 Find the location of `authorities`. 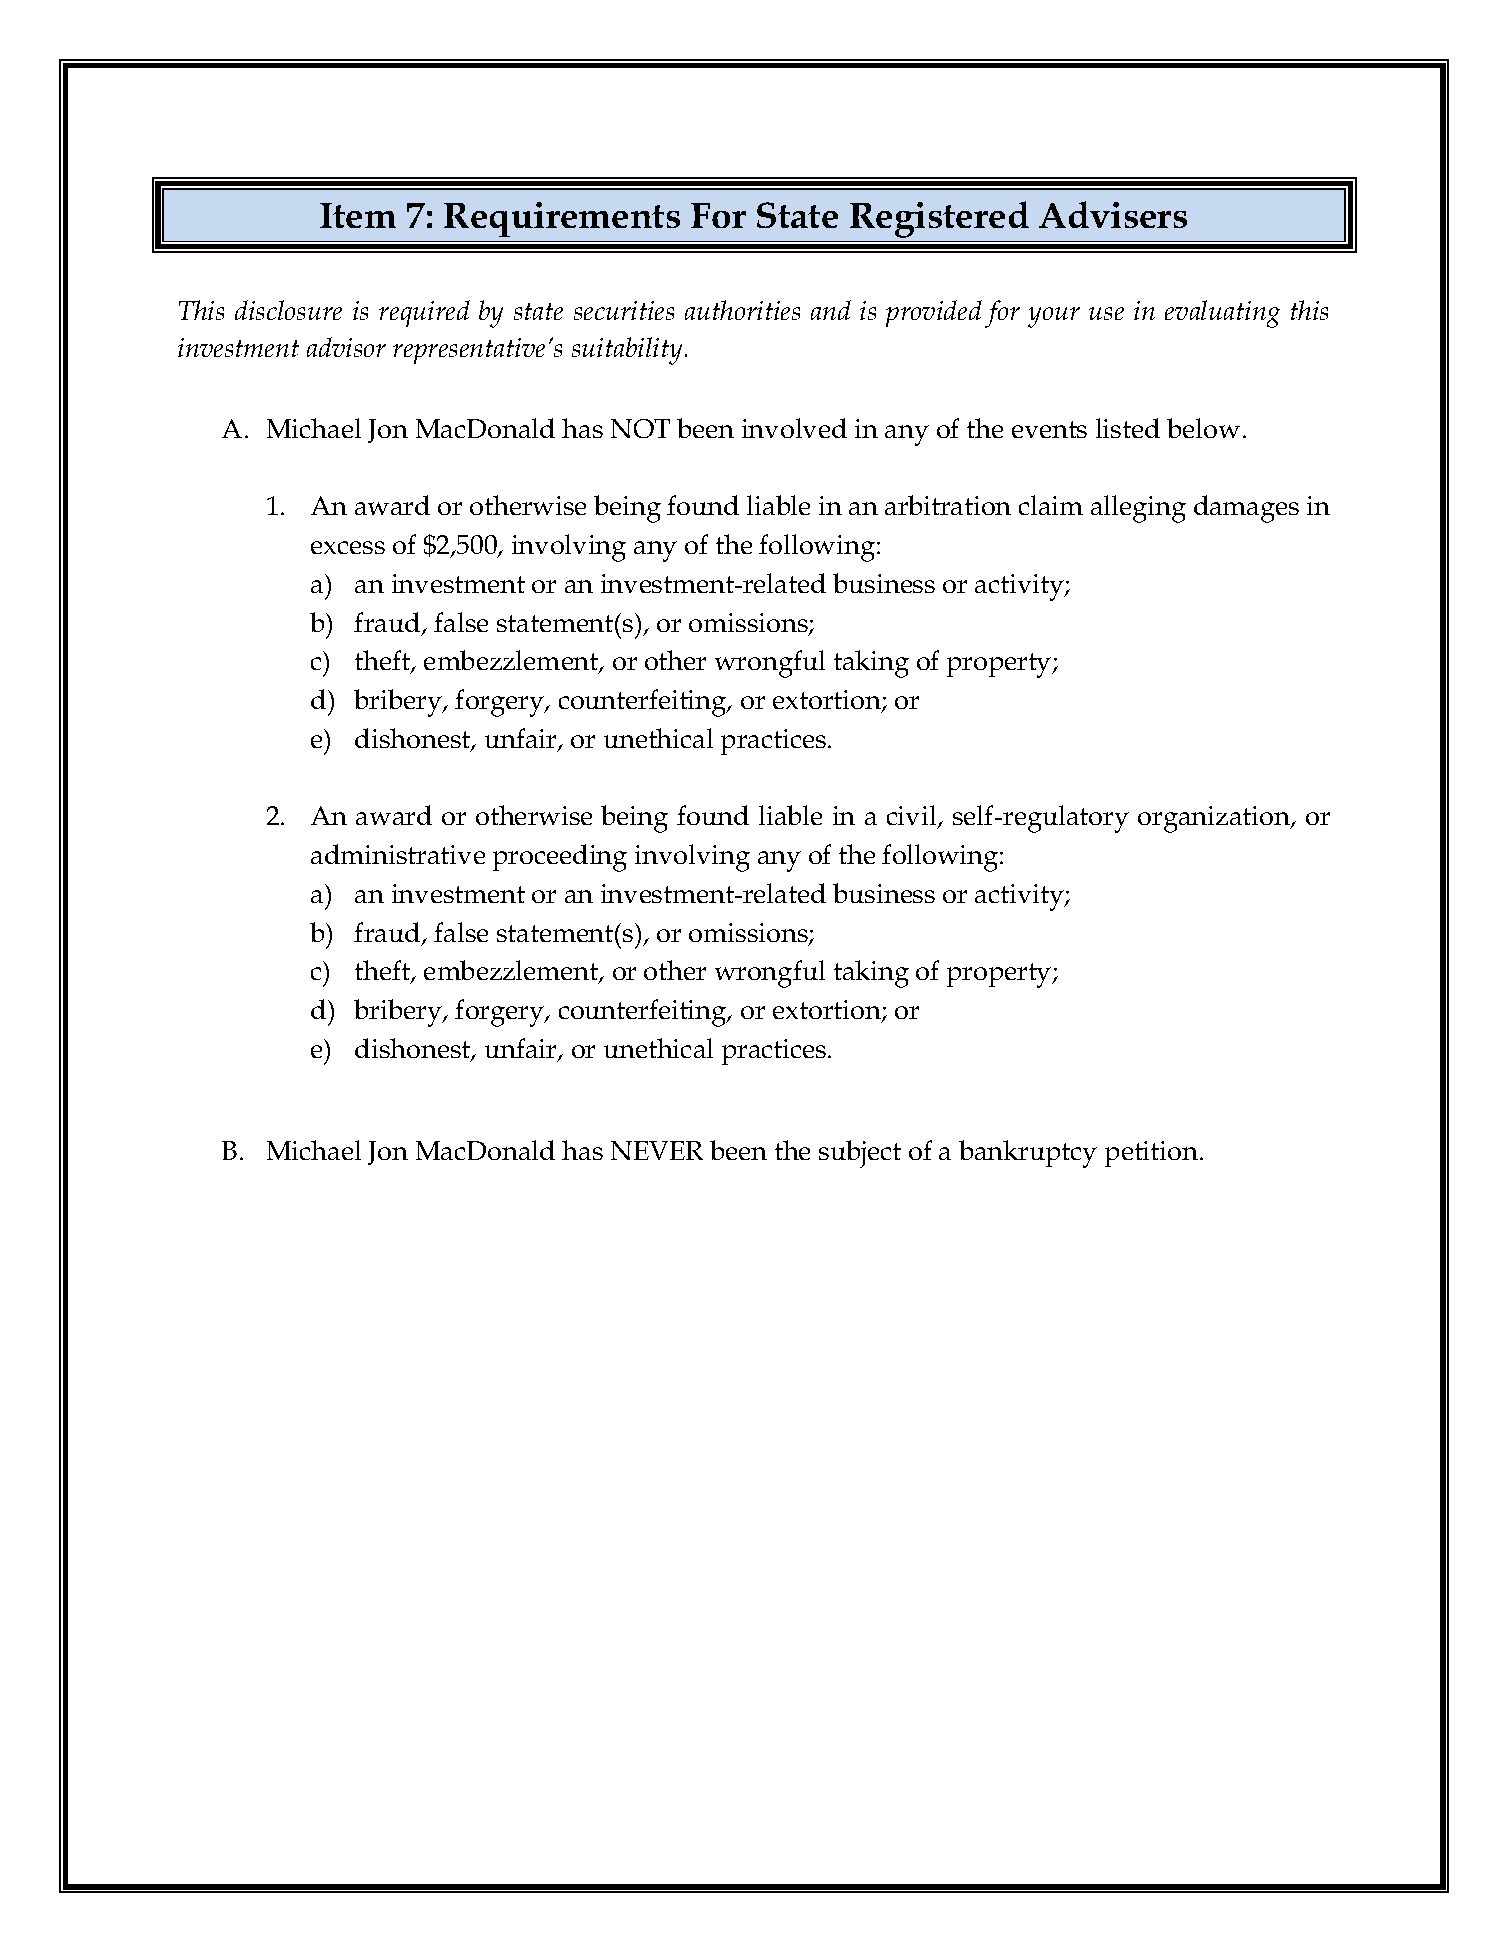

authorities is located at coordinates (742, 310).
